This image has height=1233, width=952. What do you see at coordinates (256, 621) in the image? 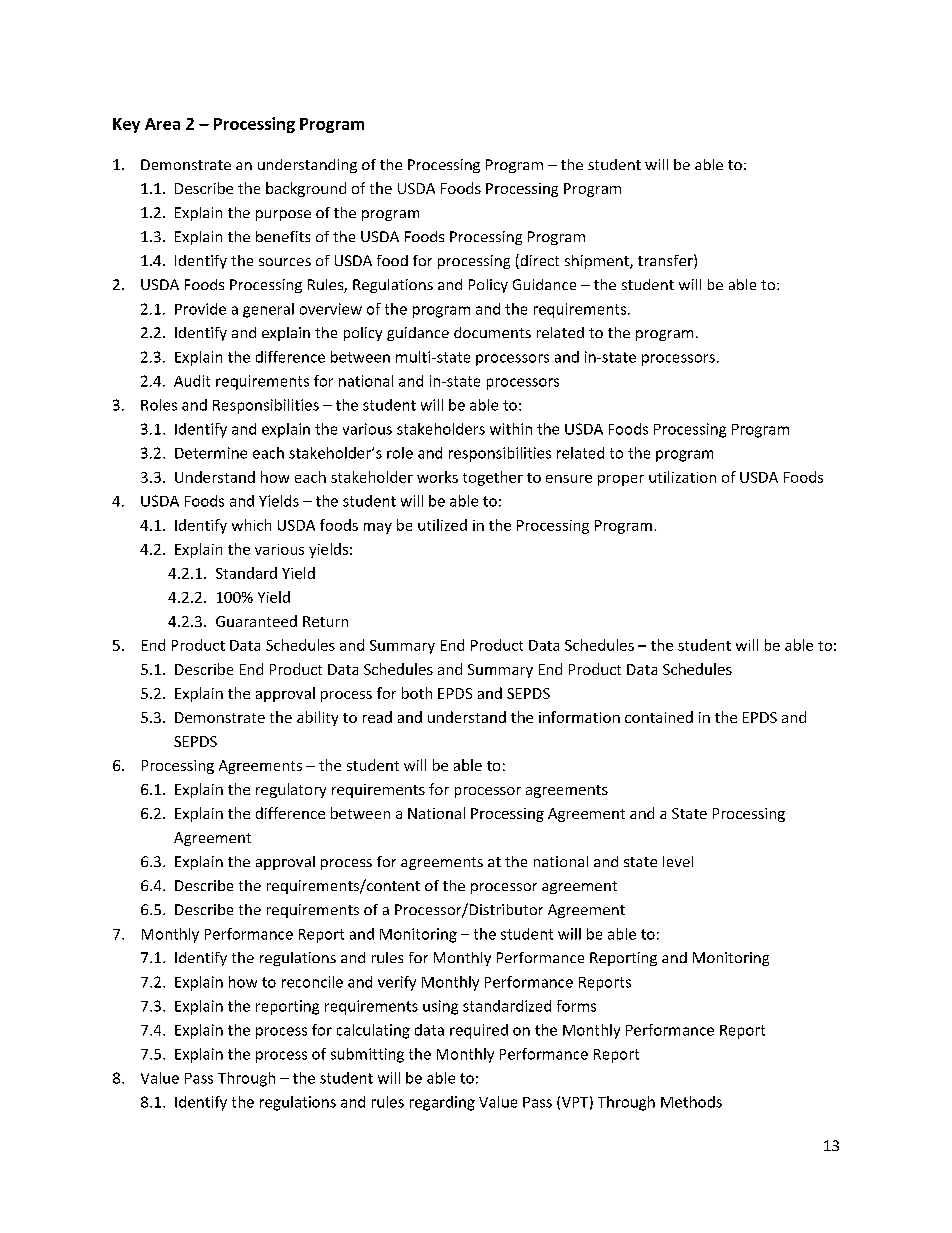
I see `Guaranteed` at bounding box center [256, 621].
